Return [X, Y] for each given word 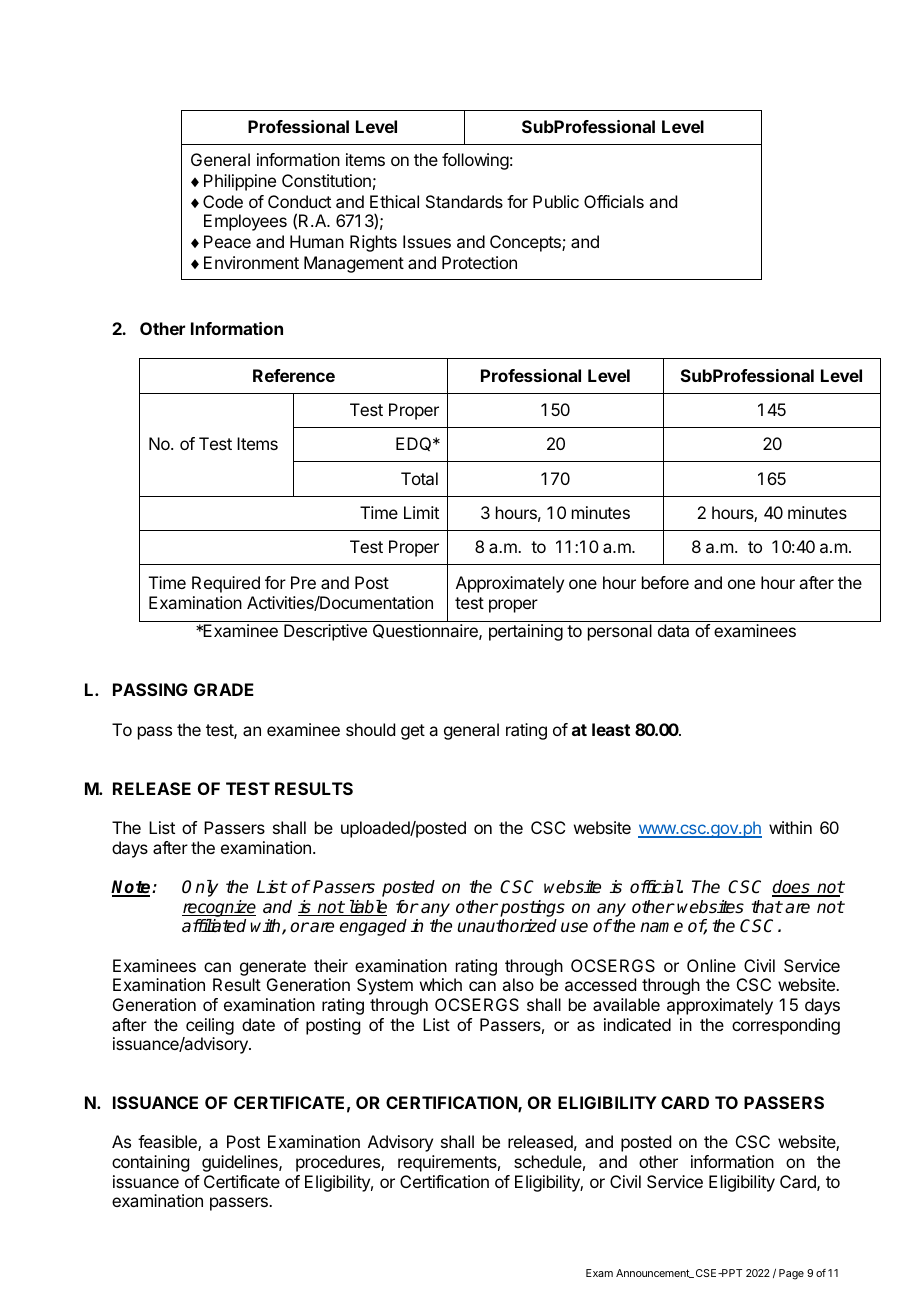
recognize [219, 908]
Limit [421, 512]
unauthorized [507, 926]
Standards [464, 201]
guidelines [241, 1163]
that [766, 907]
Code [223, 201]
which [441, 984]
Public [556, 201]
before [665, 582]
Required [226, 584]
